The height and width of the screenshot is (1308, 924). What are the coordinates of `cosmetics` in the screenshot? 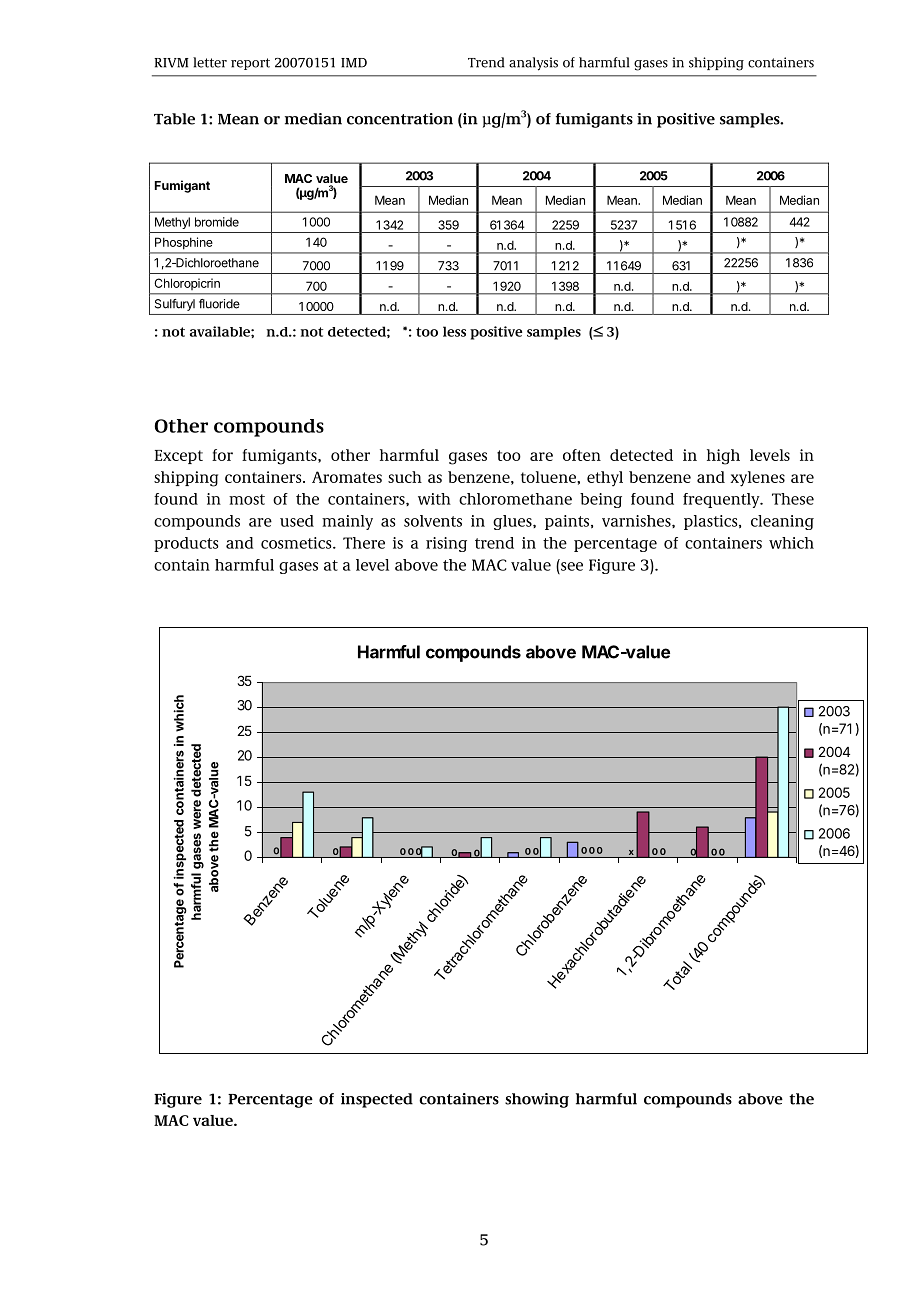 It's located at (297, 543).
